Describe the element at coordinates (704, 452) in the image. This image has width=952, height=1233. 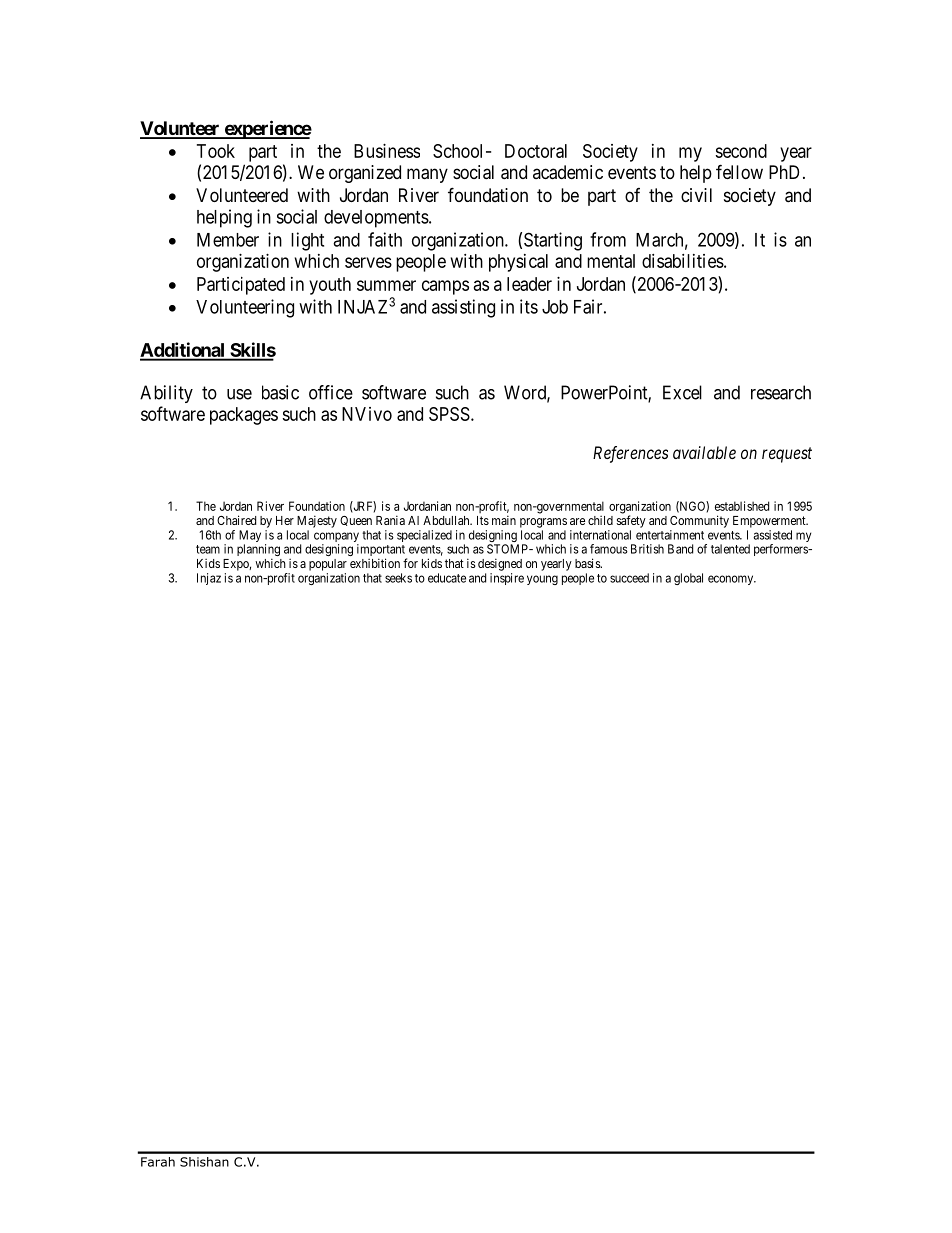
I see `available` at that location.
